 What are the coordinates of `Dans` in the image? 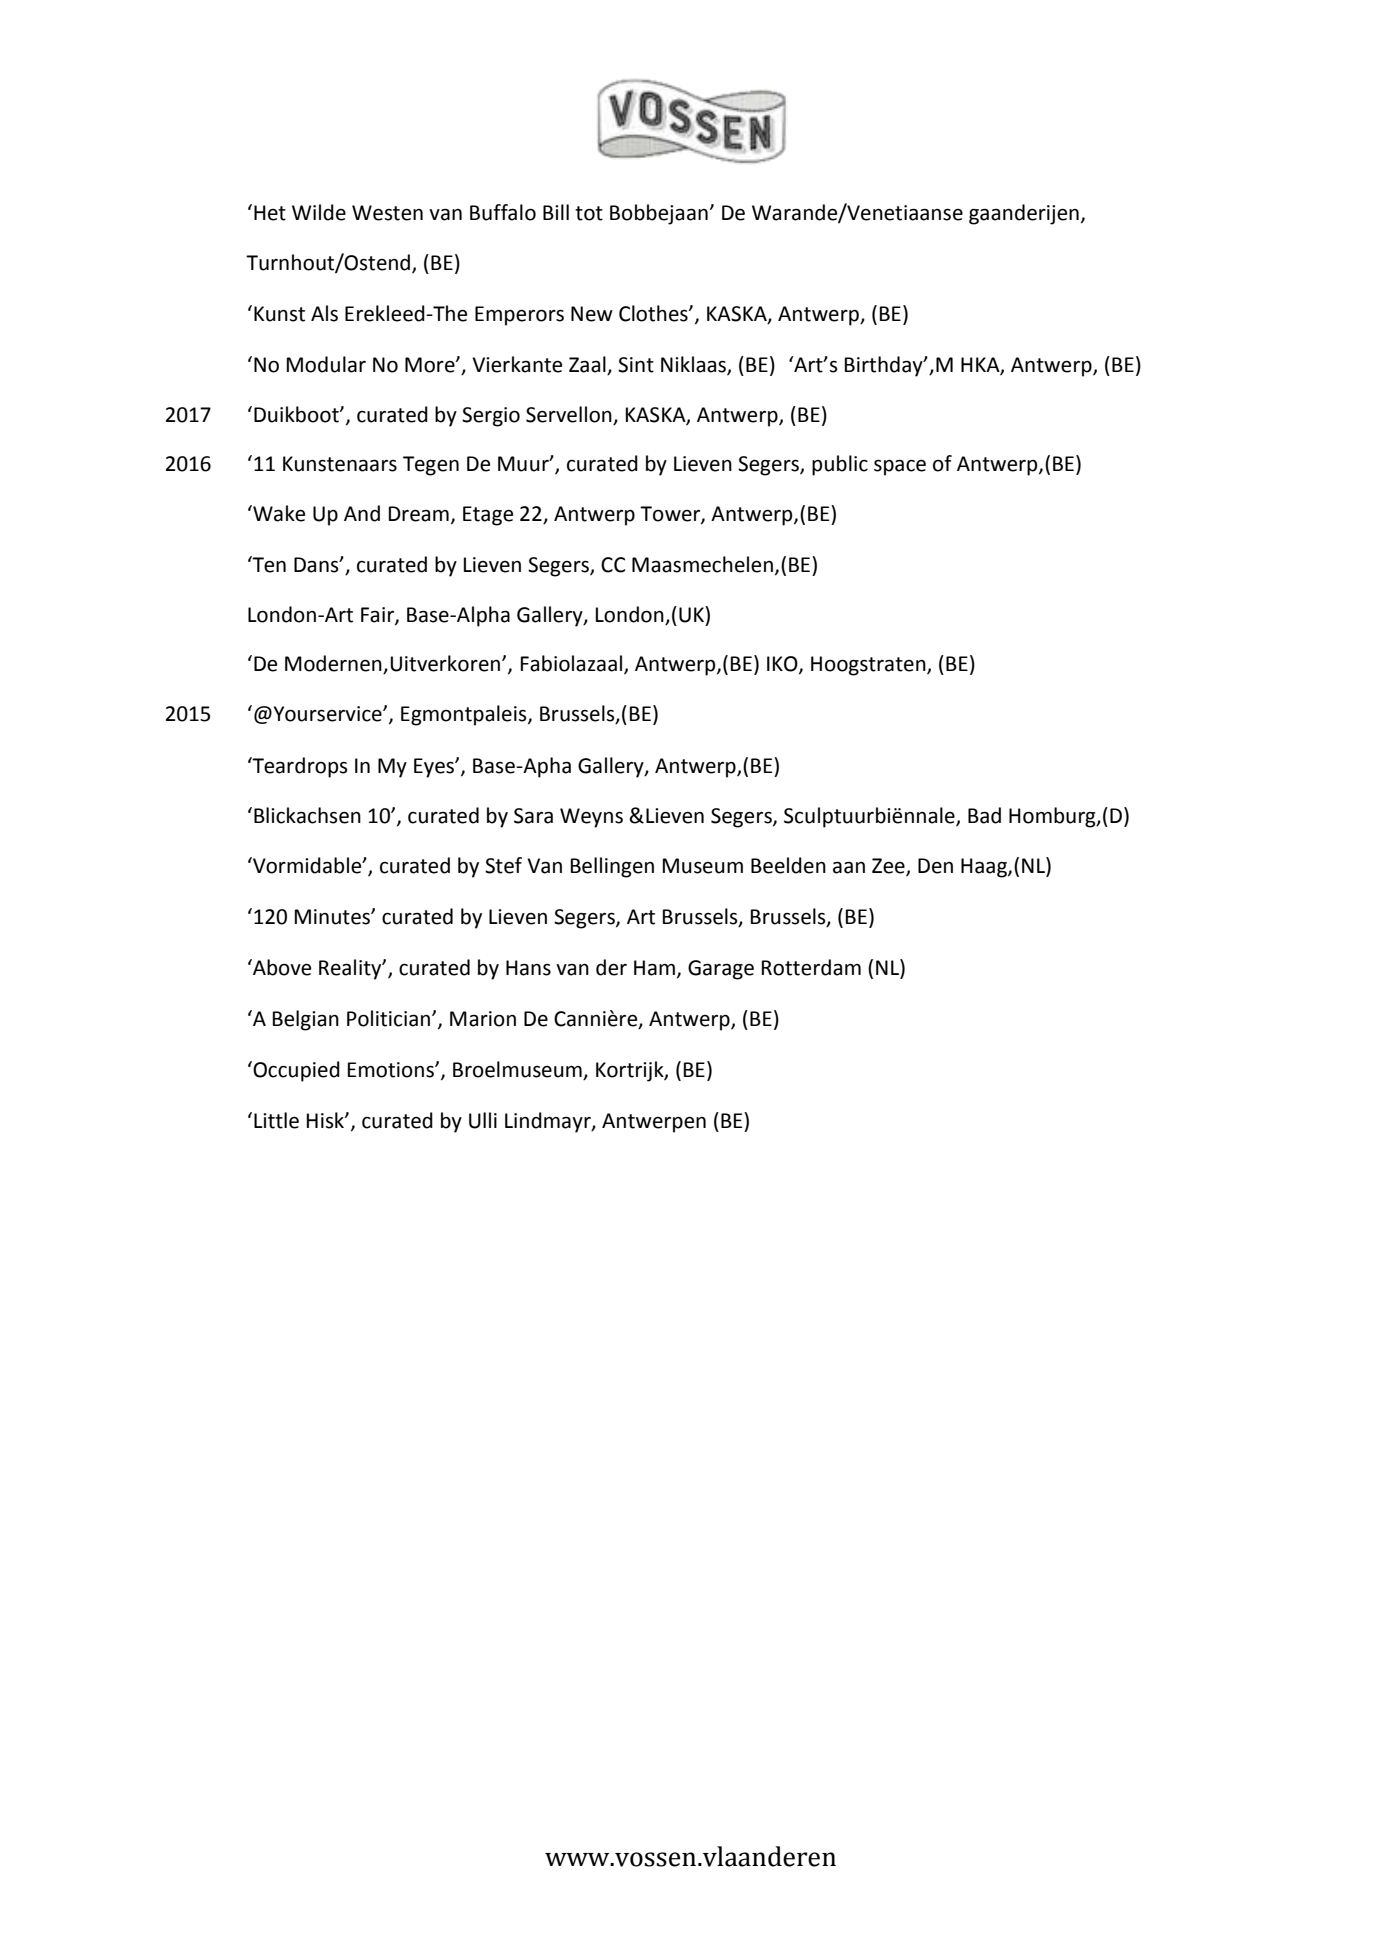 It's located at (317, 565).
